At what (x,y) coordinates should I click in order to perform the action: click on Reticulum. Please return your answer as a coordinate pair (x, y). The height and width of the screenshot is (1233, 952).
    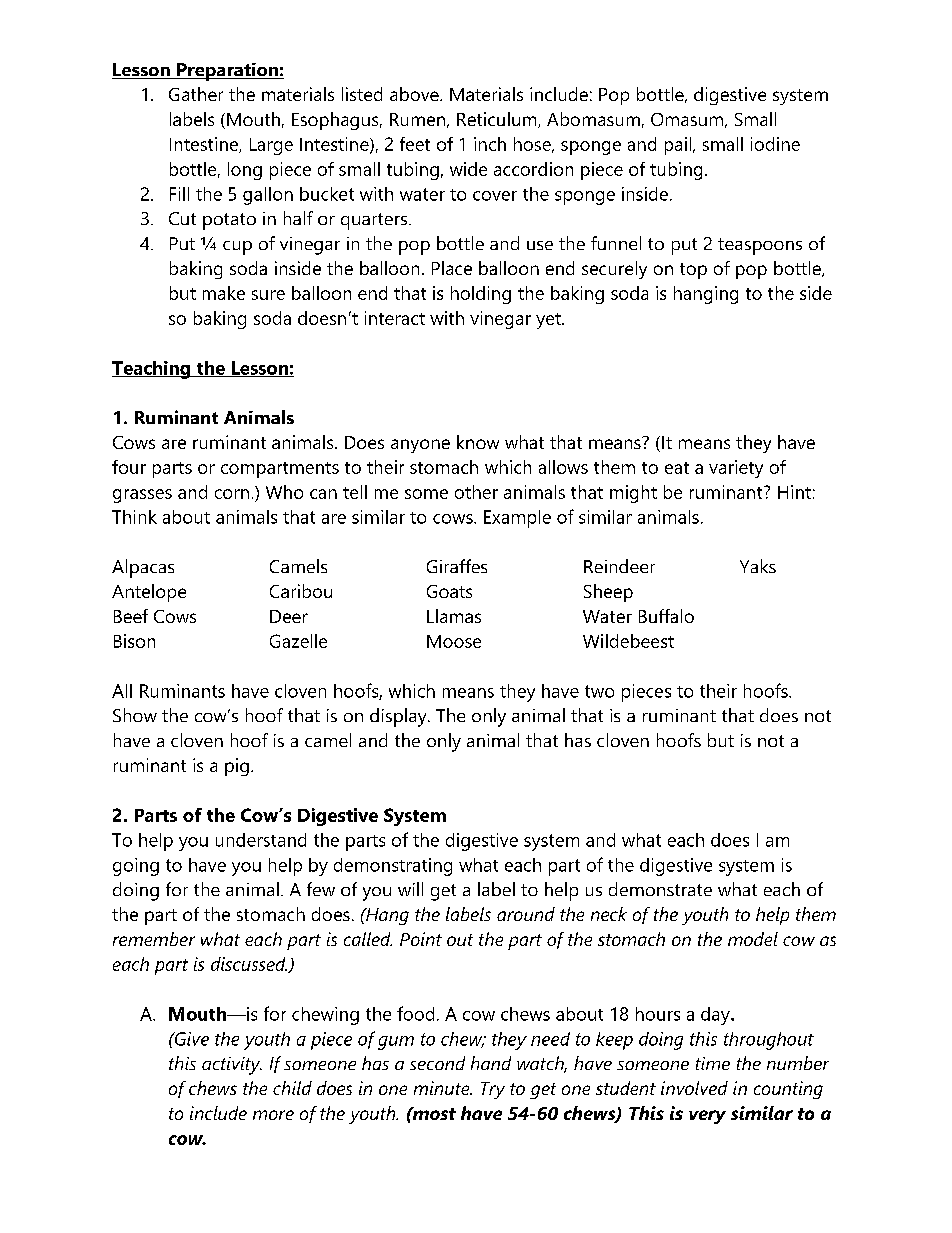
    Looking at the image, I should click on (498, 120).
